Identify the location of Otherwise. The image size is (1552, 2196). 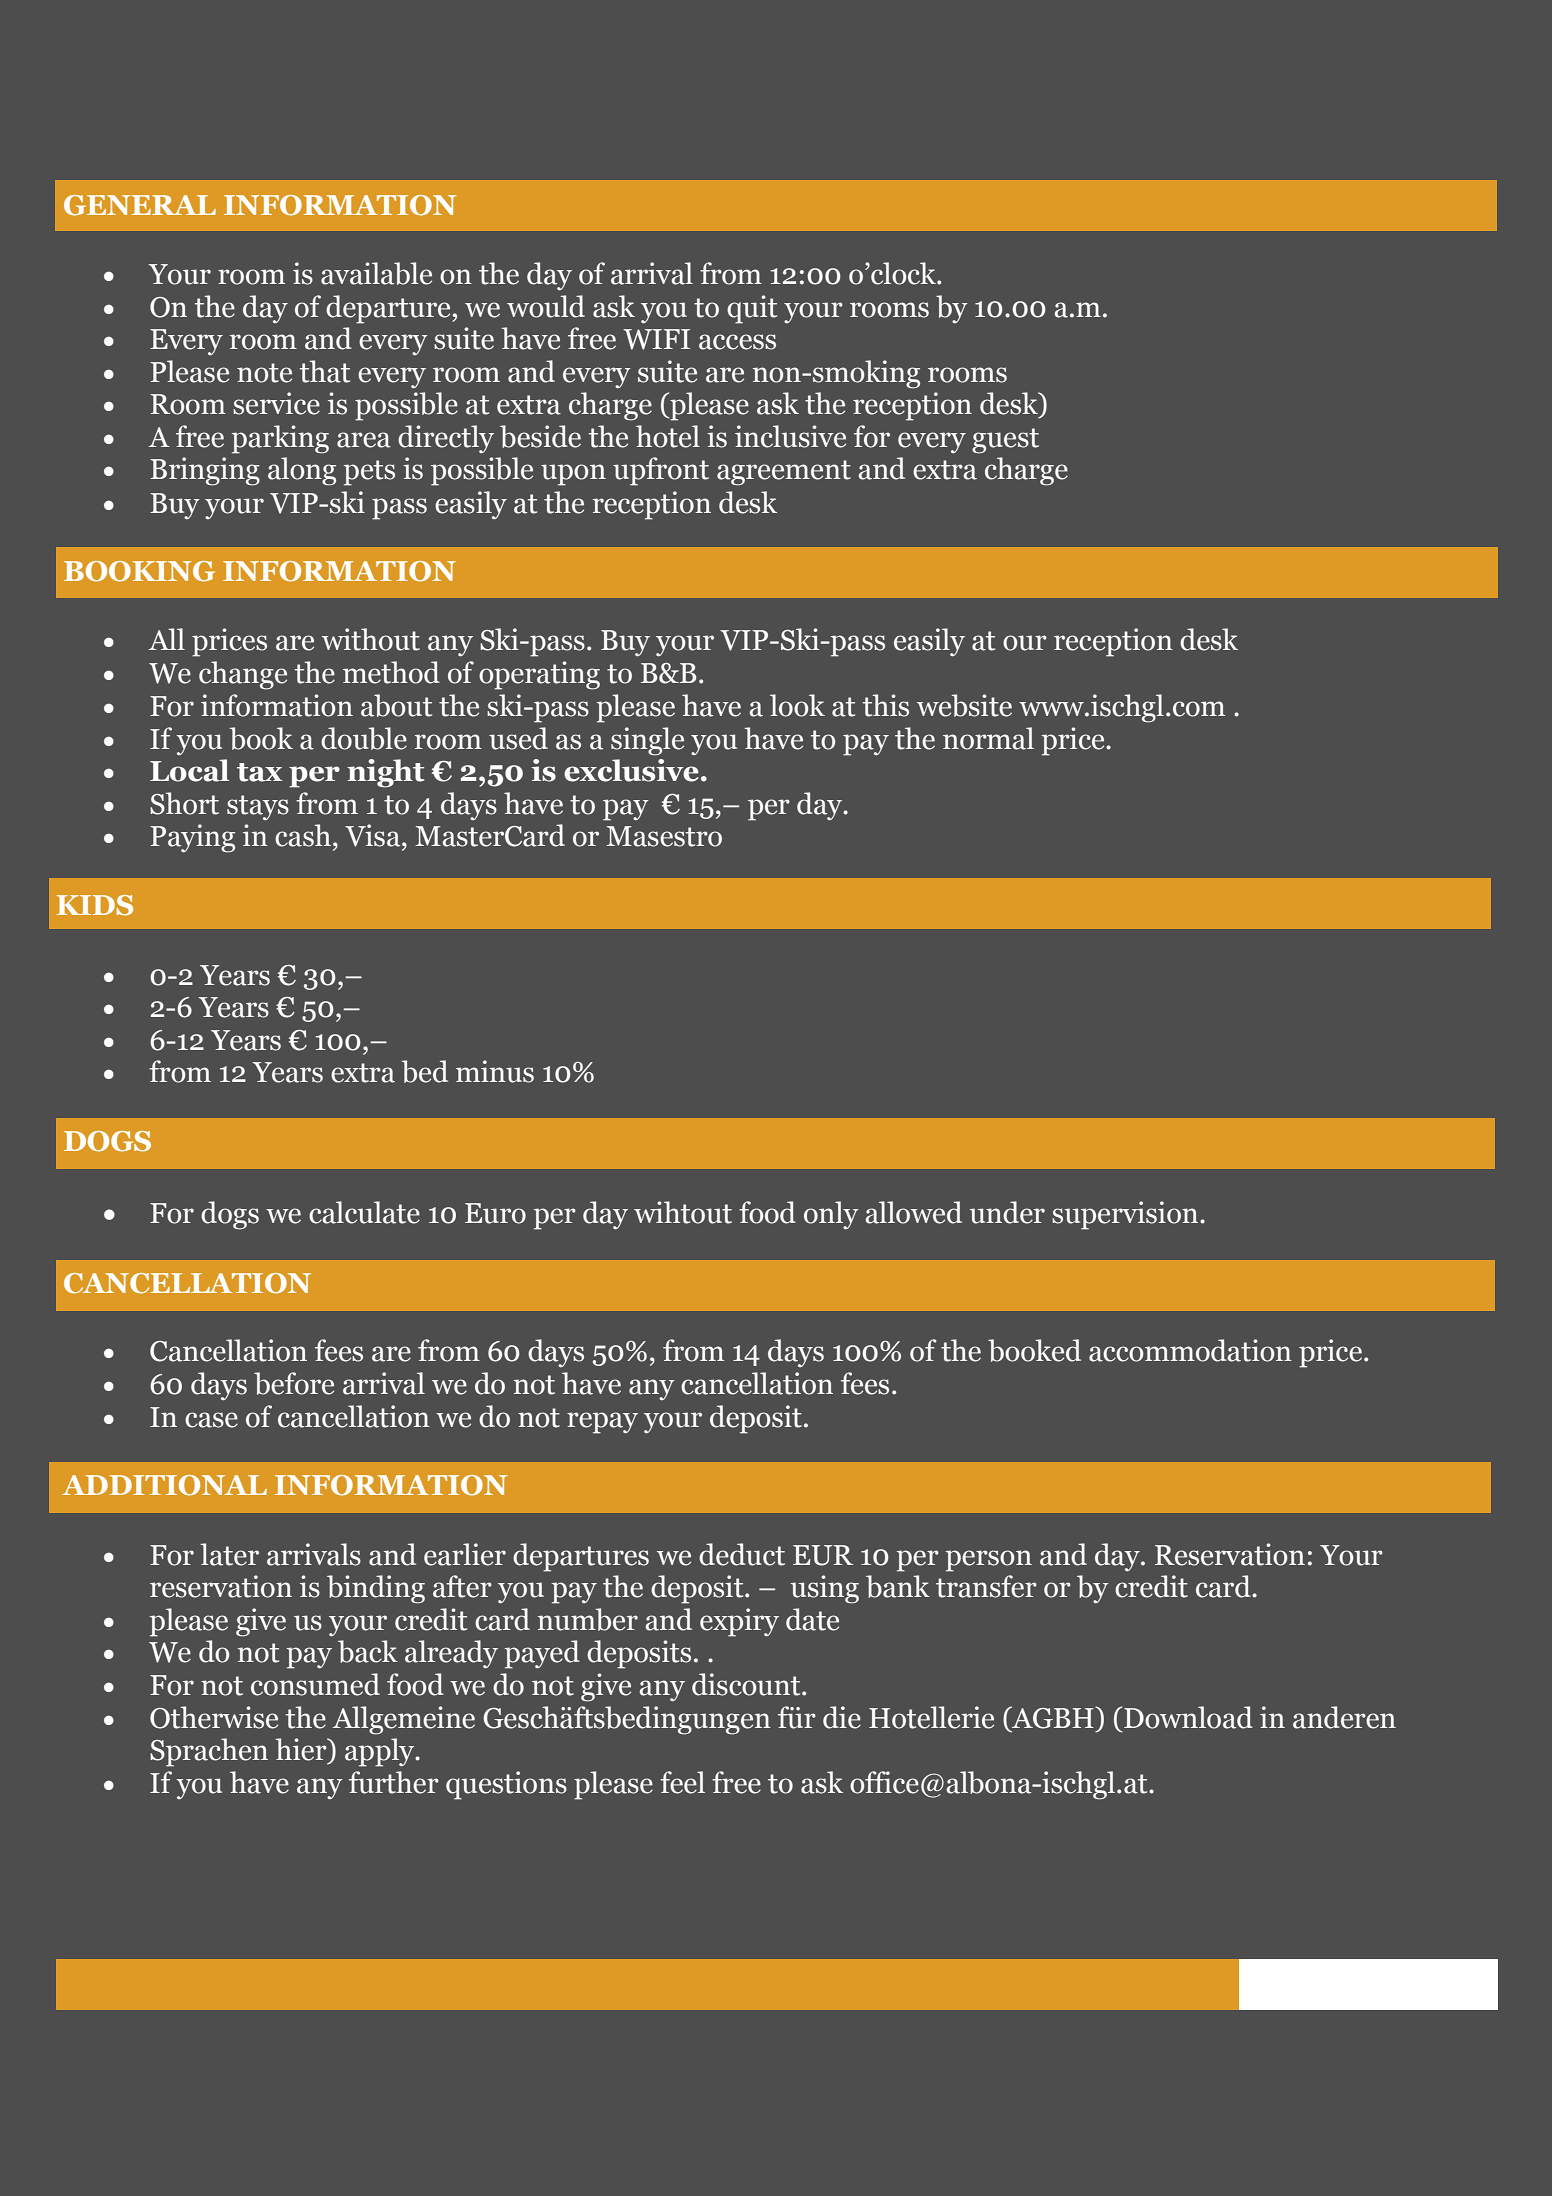
(214, 1717).
